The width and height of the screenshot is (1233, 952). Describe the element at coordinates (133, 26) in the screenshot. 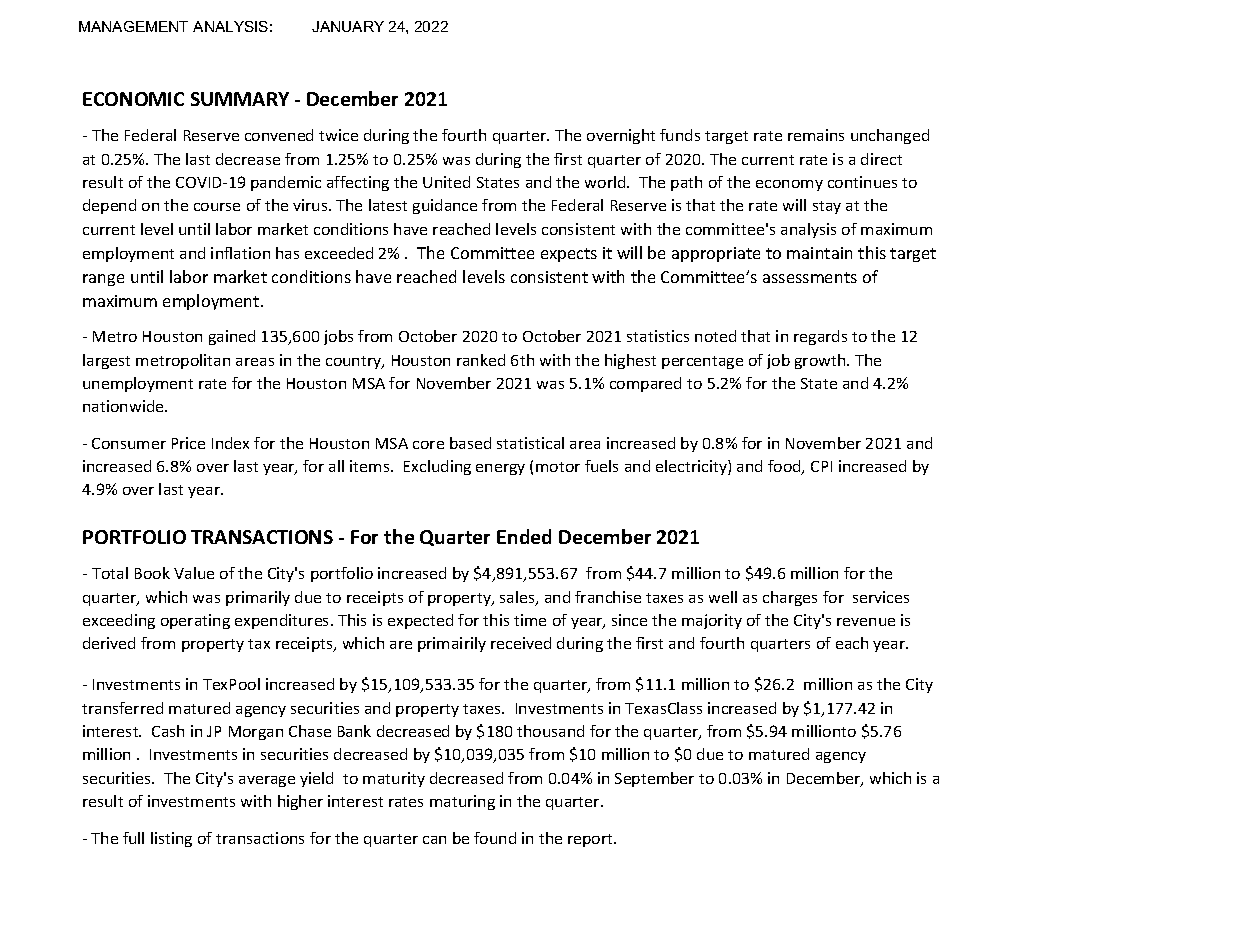

I see `MANAGEMENT` at that location.
